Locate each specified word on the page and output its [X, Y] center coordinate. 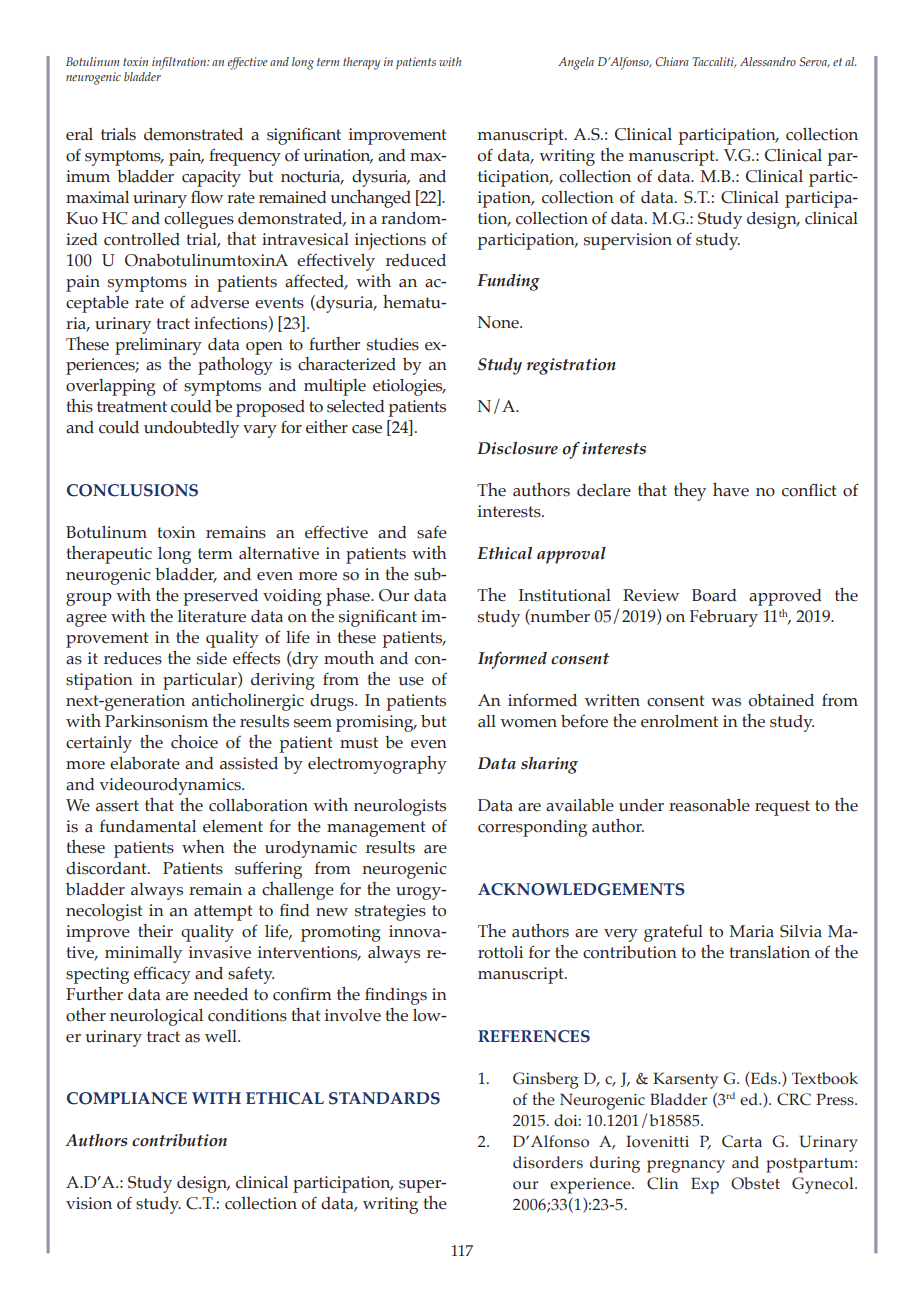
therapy [362, 63]
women [528, 723]
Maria [751, 931]
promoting [341, 933]
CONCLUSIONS [132, 490]
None [499, 322]
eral [79, 134]
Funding [508, 282]
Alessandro [768, 61]
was [726, 702]
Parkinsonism [156, 721]
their [155, 931]
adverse [220, 302]
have [731, 489]
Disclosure [517, 448]
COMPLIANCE [127, 1098]
